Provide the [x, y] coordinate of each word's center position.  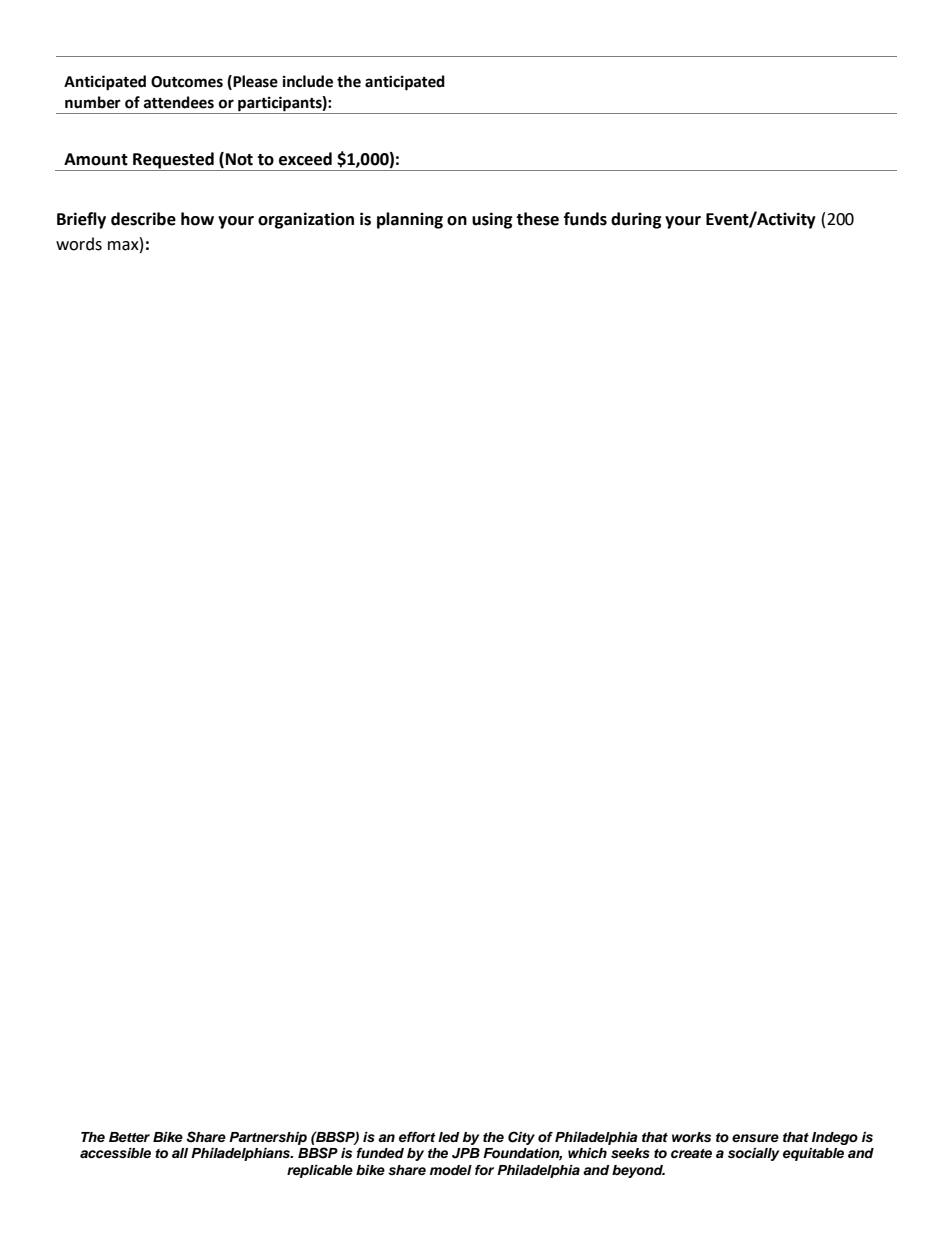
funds [585, 219]
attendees [179, 102]
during [636, 220]
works [691, 1137]
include [308, 81]
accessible [115, 1153]
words [79, 244]
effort [417, 1137]
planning [410, 220]
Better [129, 1137]
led [449, 1137]
